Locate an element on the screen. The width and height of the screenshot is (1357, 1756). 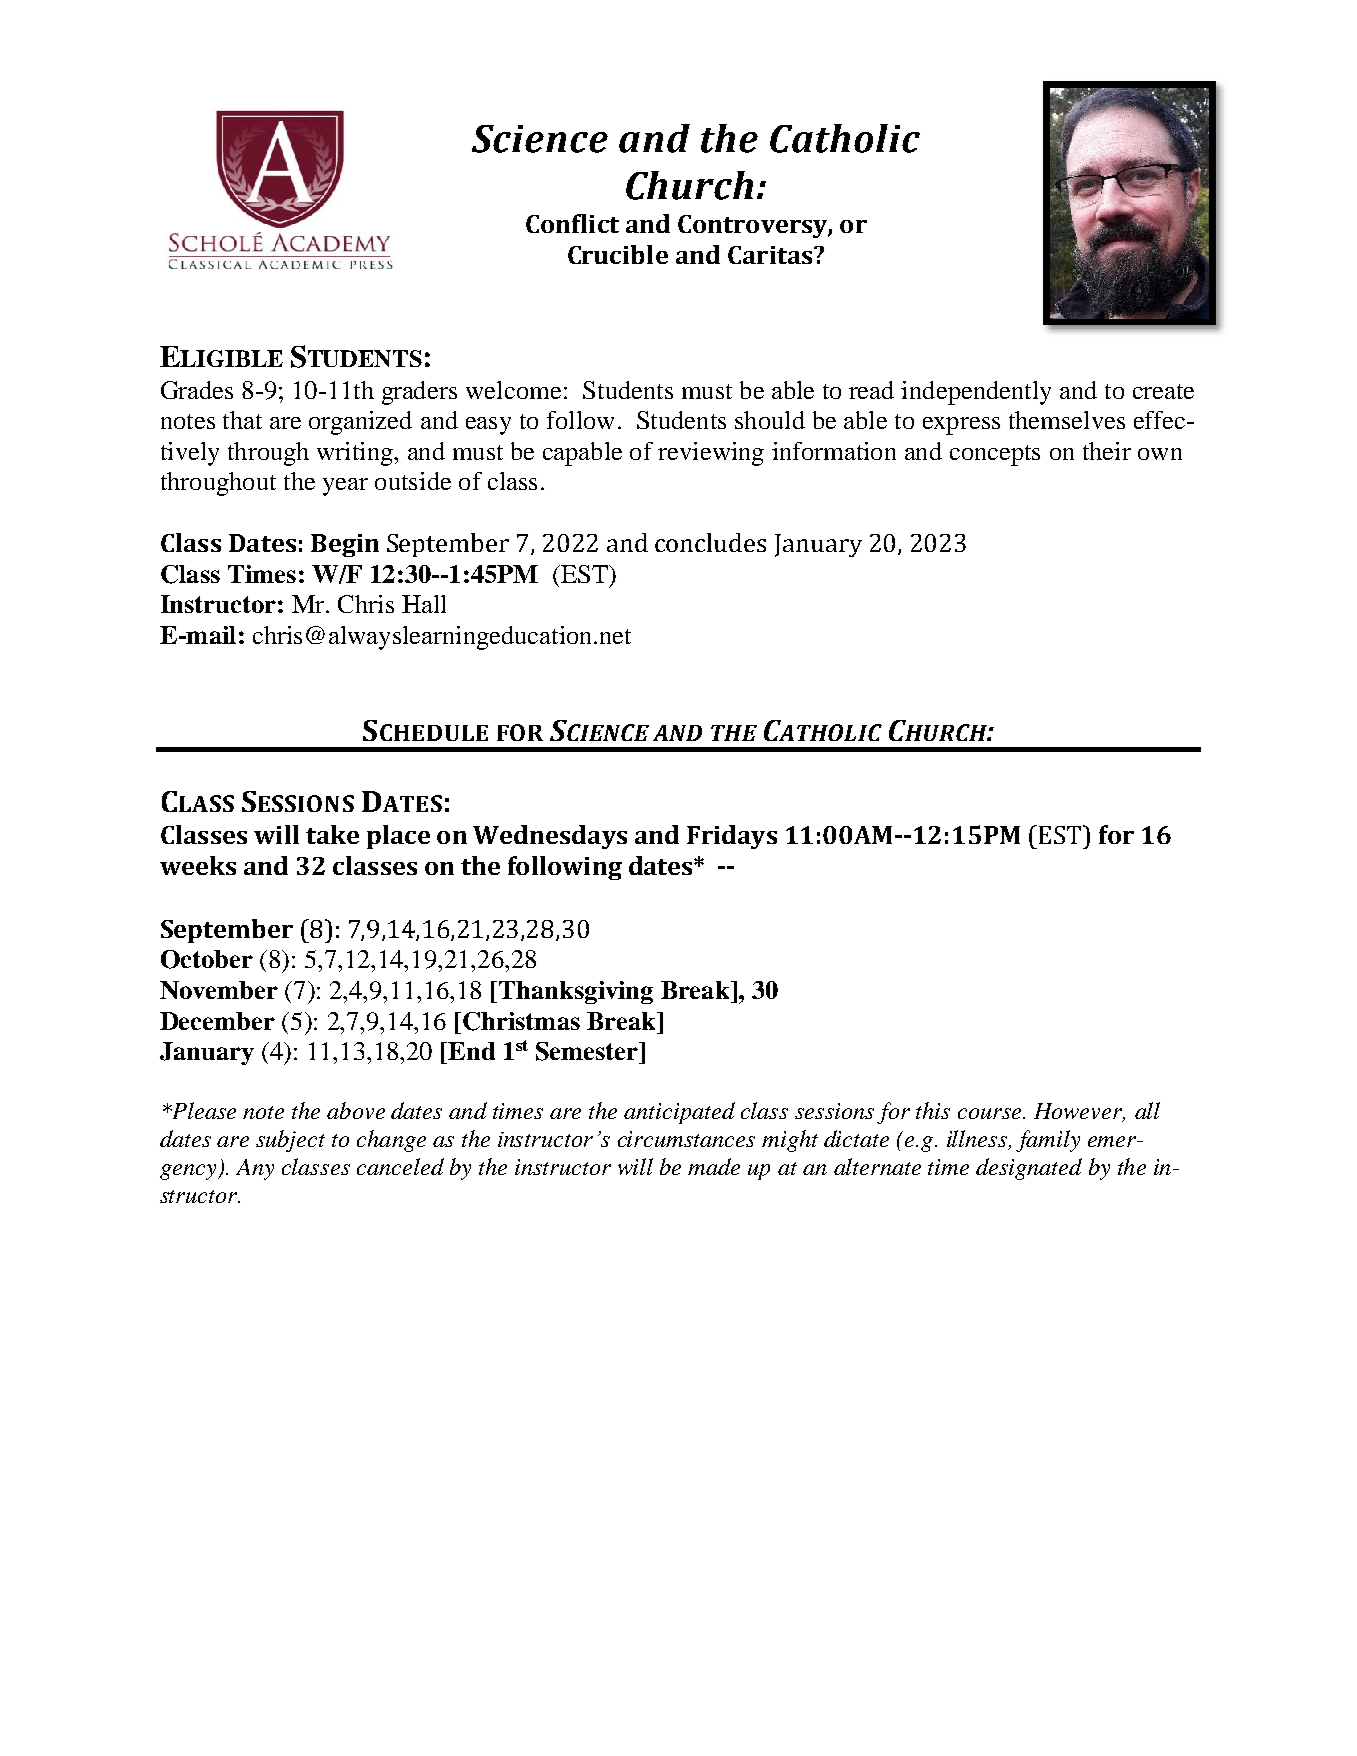
family is located at coordinates (1048, 1141).
